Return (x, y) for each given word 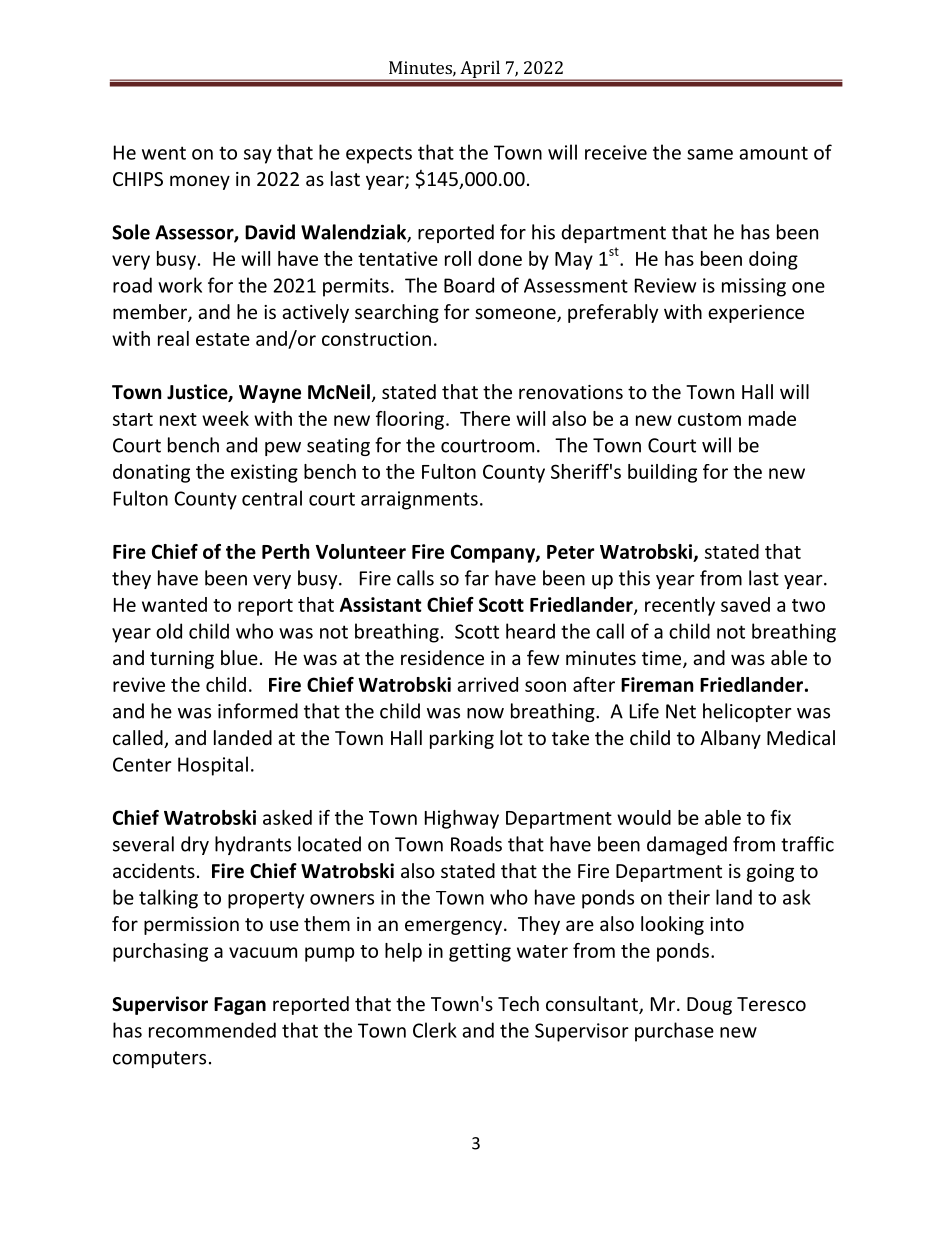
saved (745, 604)
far (477, 578)
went (164, 153)
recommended (212, 1030)
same (710, 154)
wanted (174, 604)
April (480, 70)
